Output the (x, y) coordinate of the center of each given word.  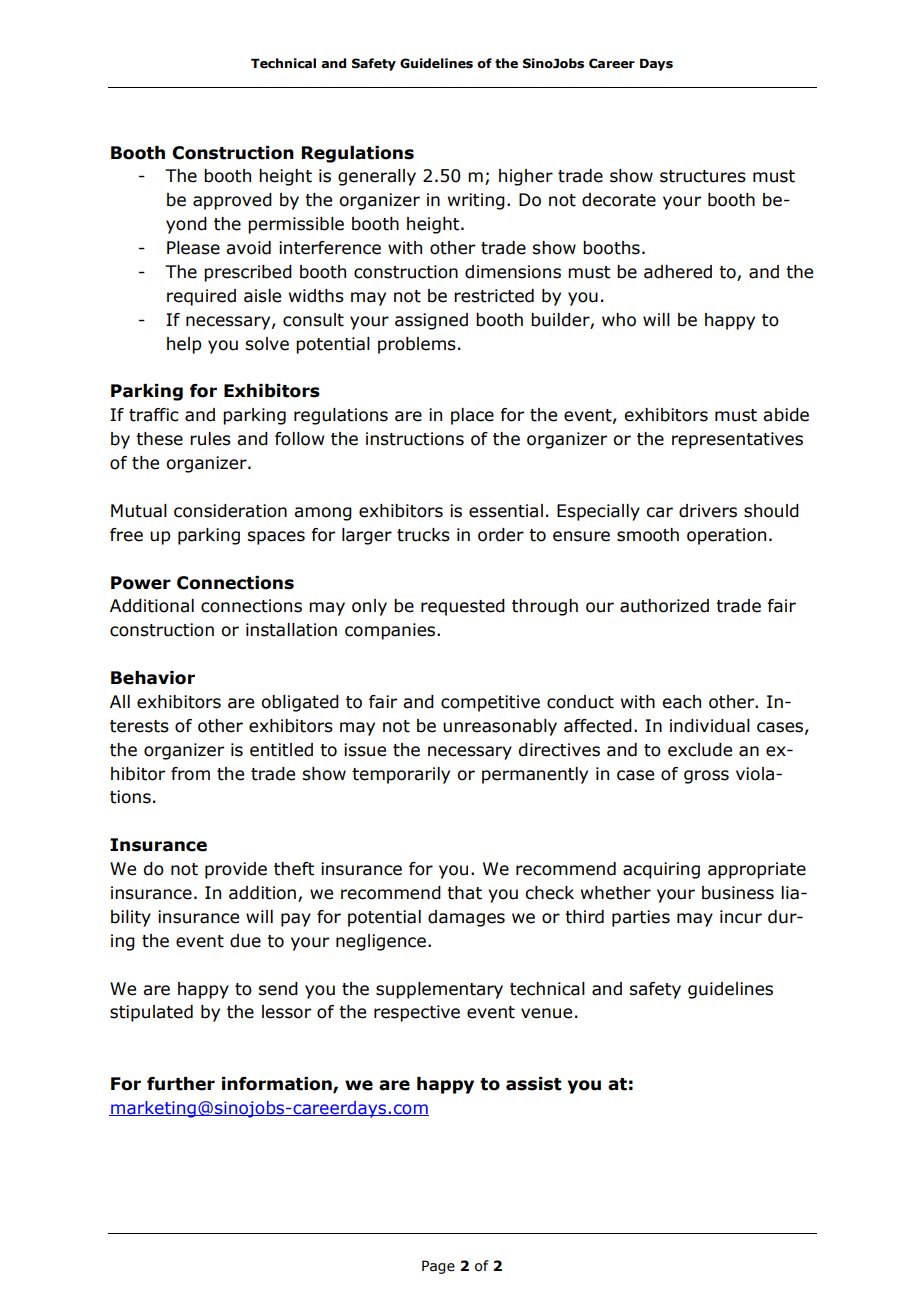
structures (703, 176)
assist (534, 1084)
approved (232, 201)
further (181, 1084)
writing (476, 201)
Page (438, 1267)
